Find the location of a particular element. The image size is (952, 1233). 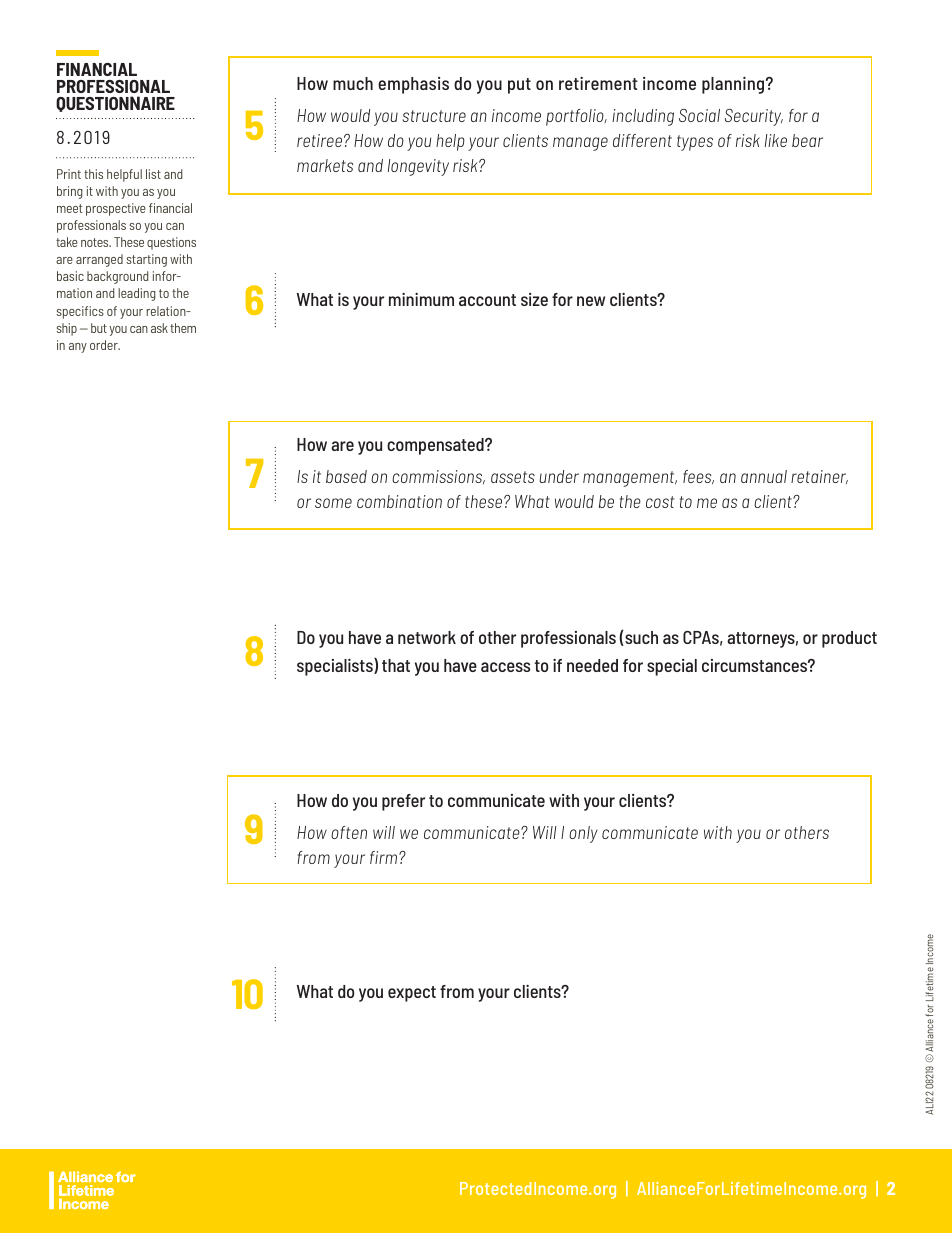

product is located at coordinates (849, 639).
